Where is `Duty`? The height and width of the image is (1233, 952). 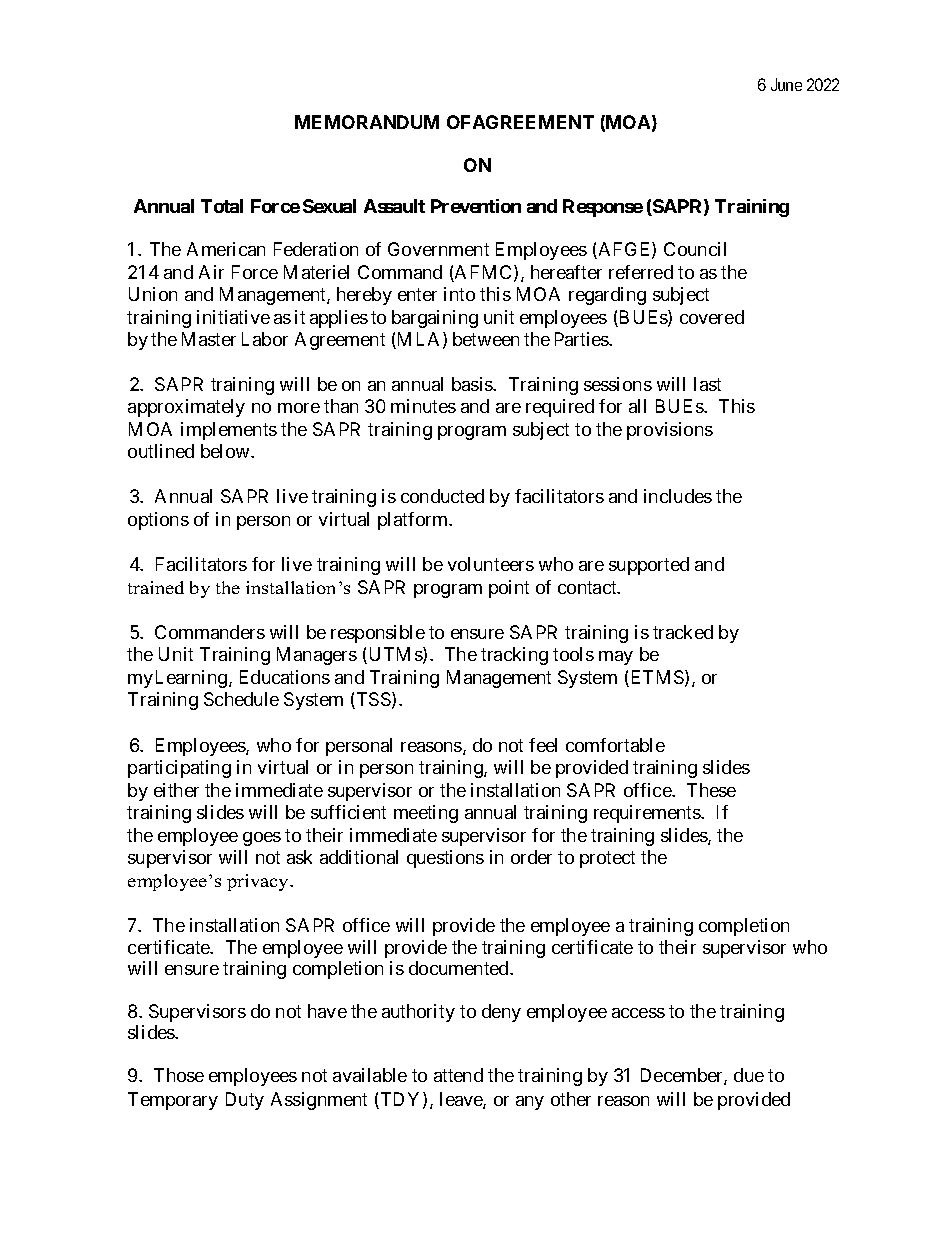
Duty is located at coordinates (245, 1101).
